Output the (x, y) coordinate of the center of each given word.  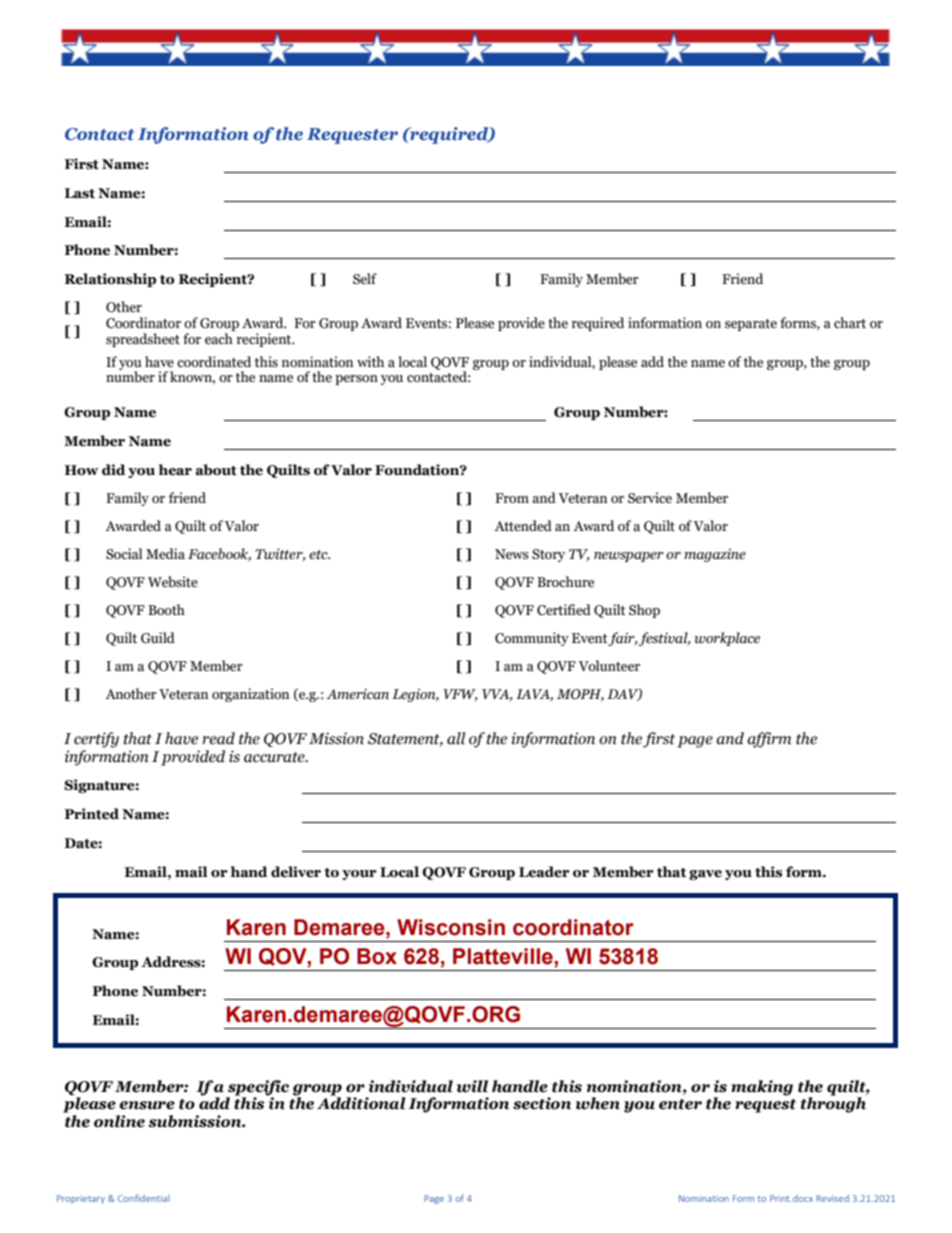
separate (751, 325)
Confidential (143, 1198)
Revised (832, 1198)
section (542, 1103)
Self (365, 279)
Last (80, 193)
